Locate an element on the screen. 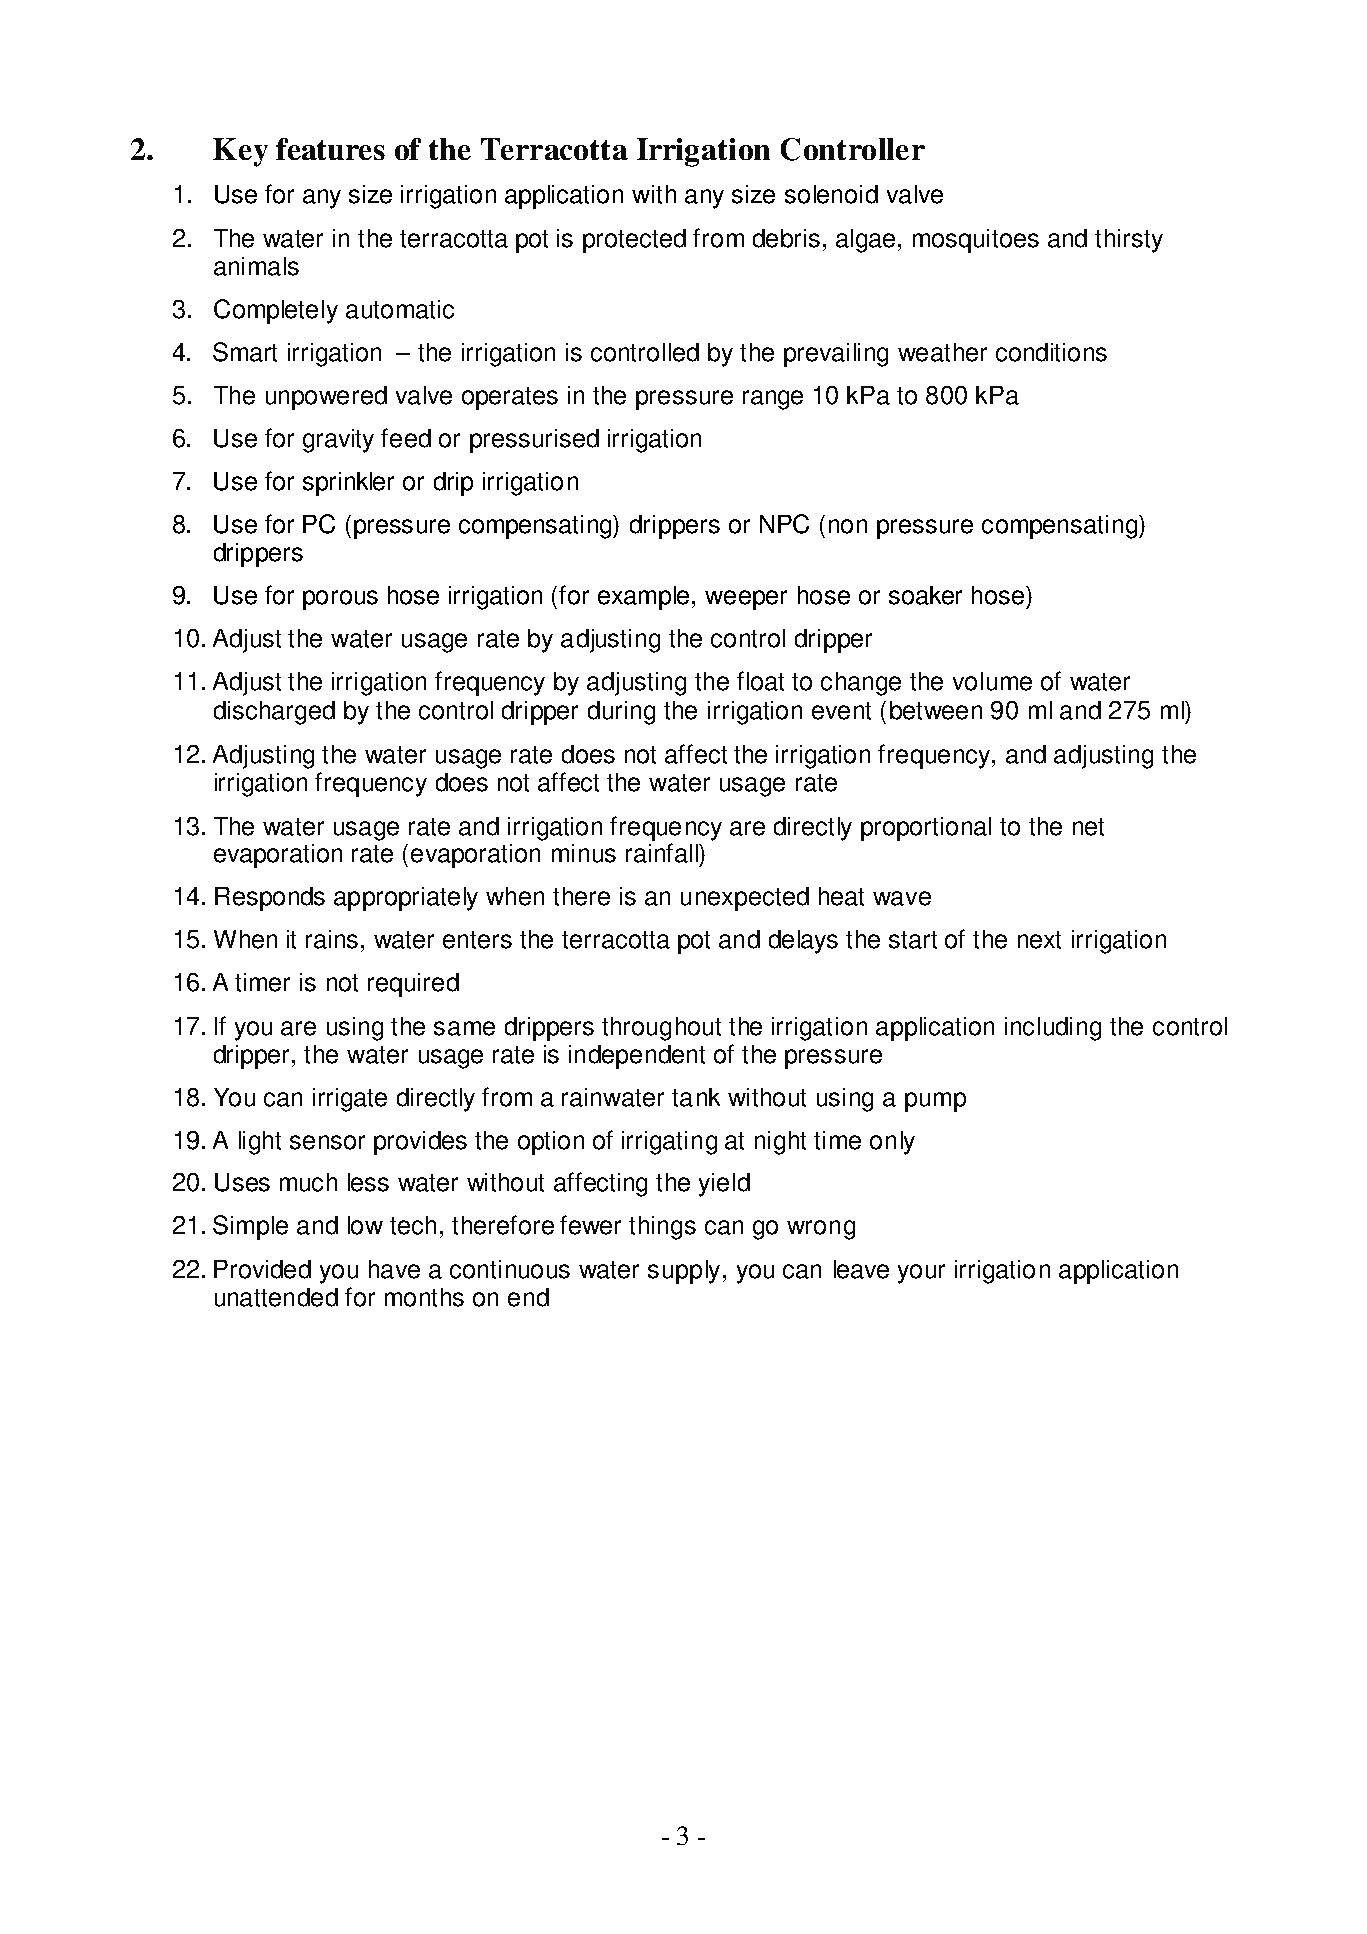 The width and height of the screenshot is (1367, 1934). porous is located at coordinates (340, 600).
